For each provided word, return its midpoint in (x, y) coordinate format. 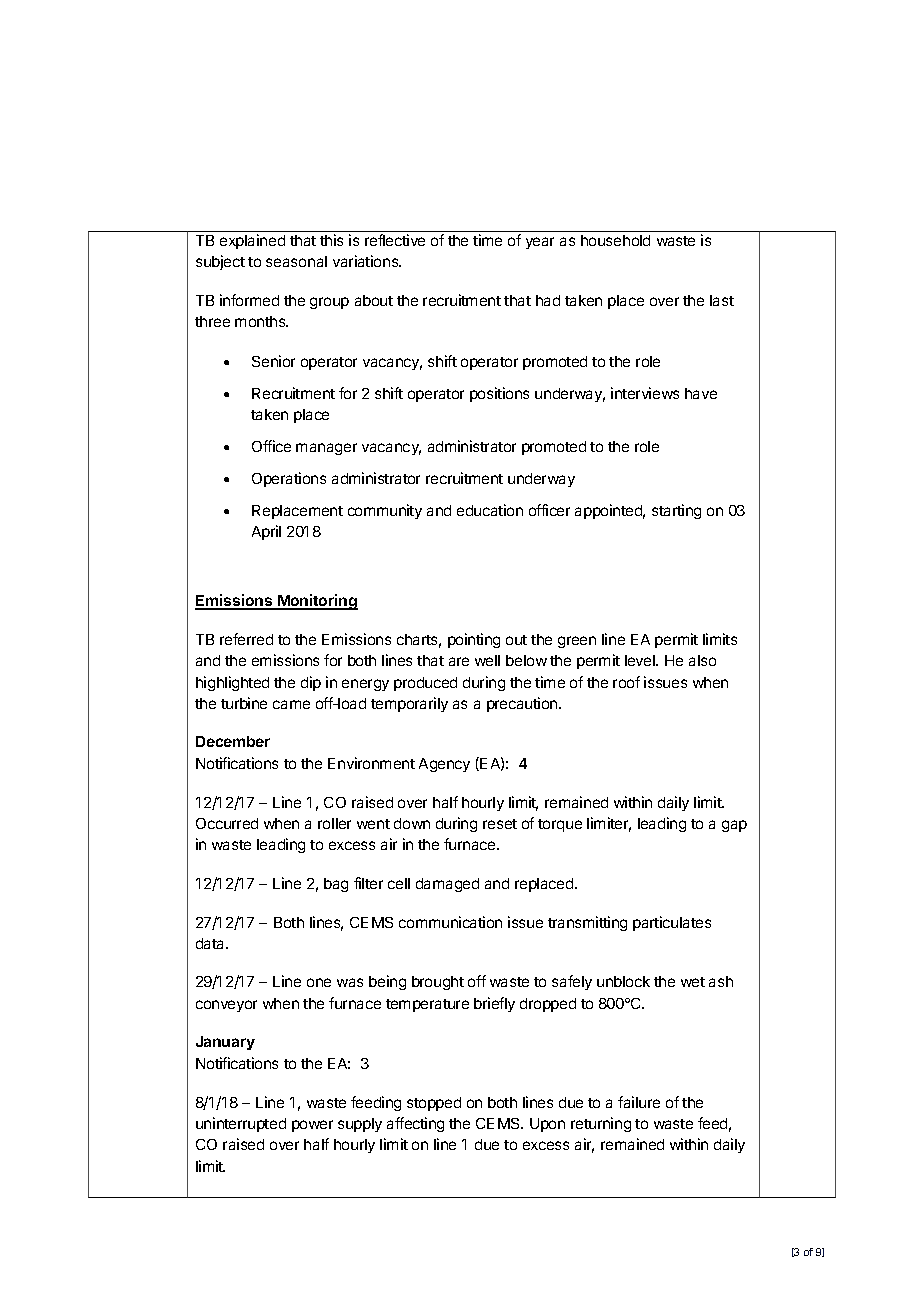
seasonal (296, 261)
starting (676, 511)
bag (336, 885)
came (291, 704)
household (615, 240)
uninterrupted (241, 1124)
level (641, 660)
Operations (289, 479)
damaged (447, 885)
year (540, 243)
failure (639, 1102)
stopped (434, 1104)
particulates (672, 923)
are (459, 661)
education (490, 510)
